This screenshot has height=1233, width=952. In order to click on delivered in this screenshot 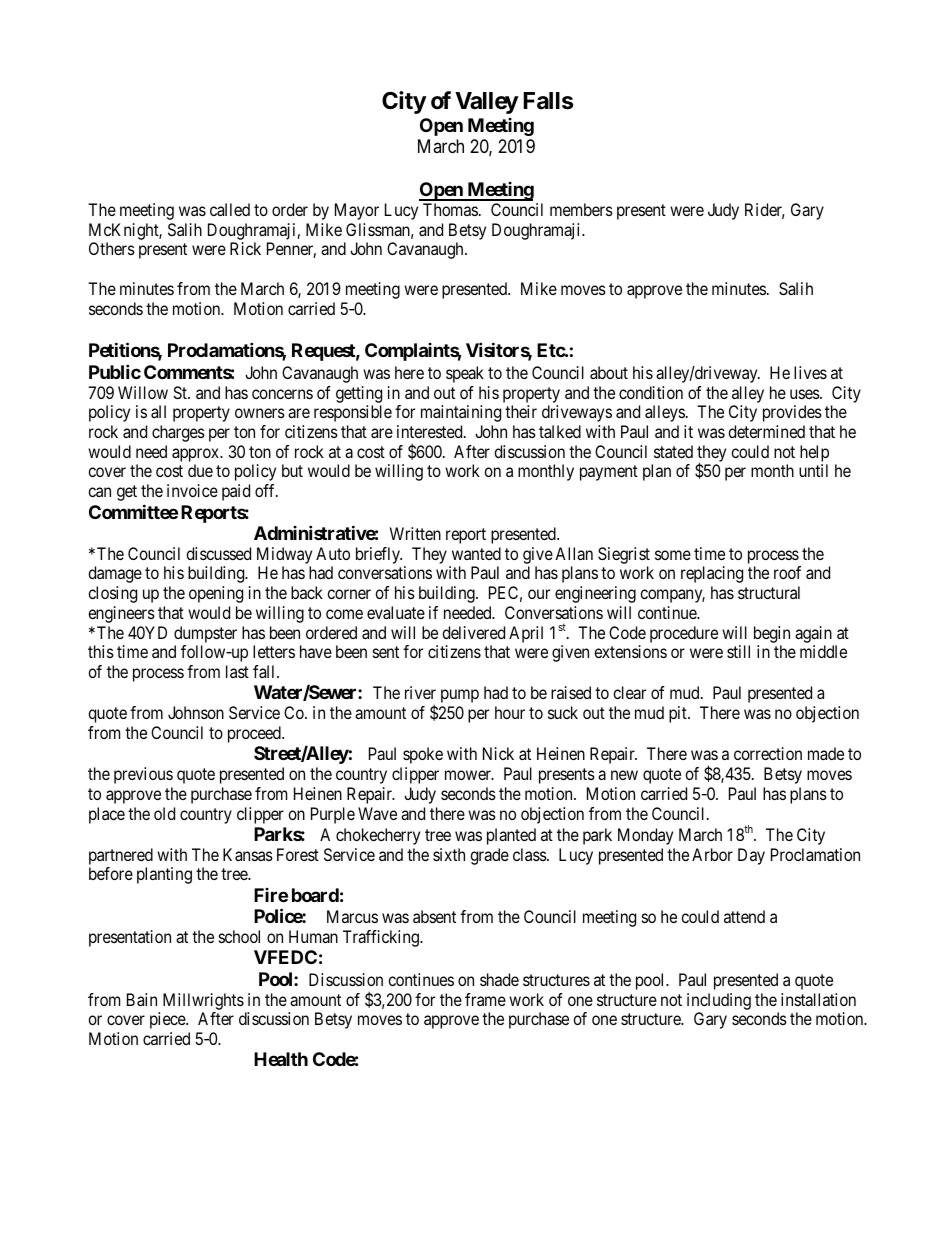, I will do `click(473, 632)`.
